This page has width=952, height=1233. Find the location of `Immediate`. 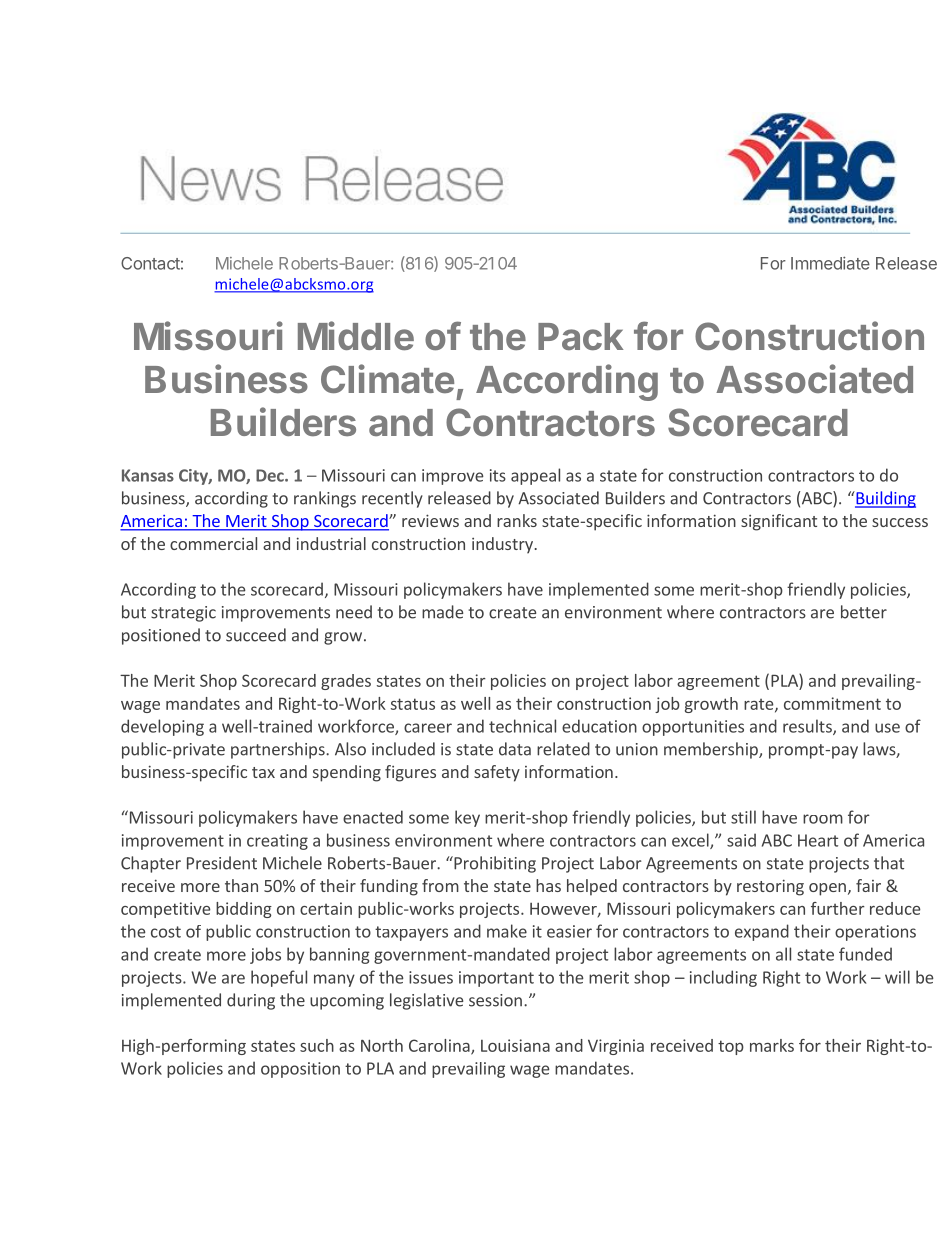

Immediate is located at coordinates (830, 263).
